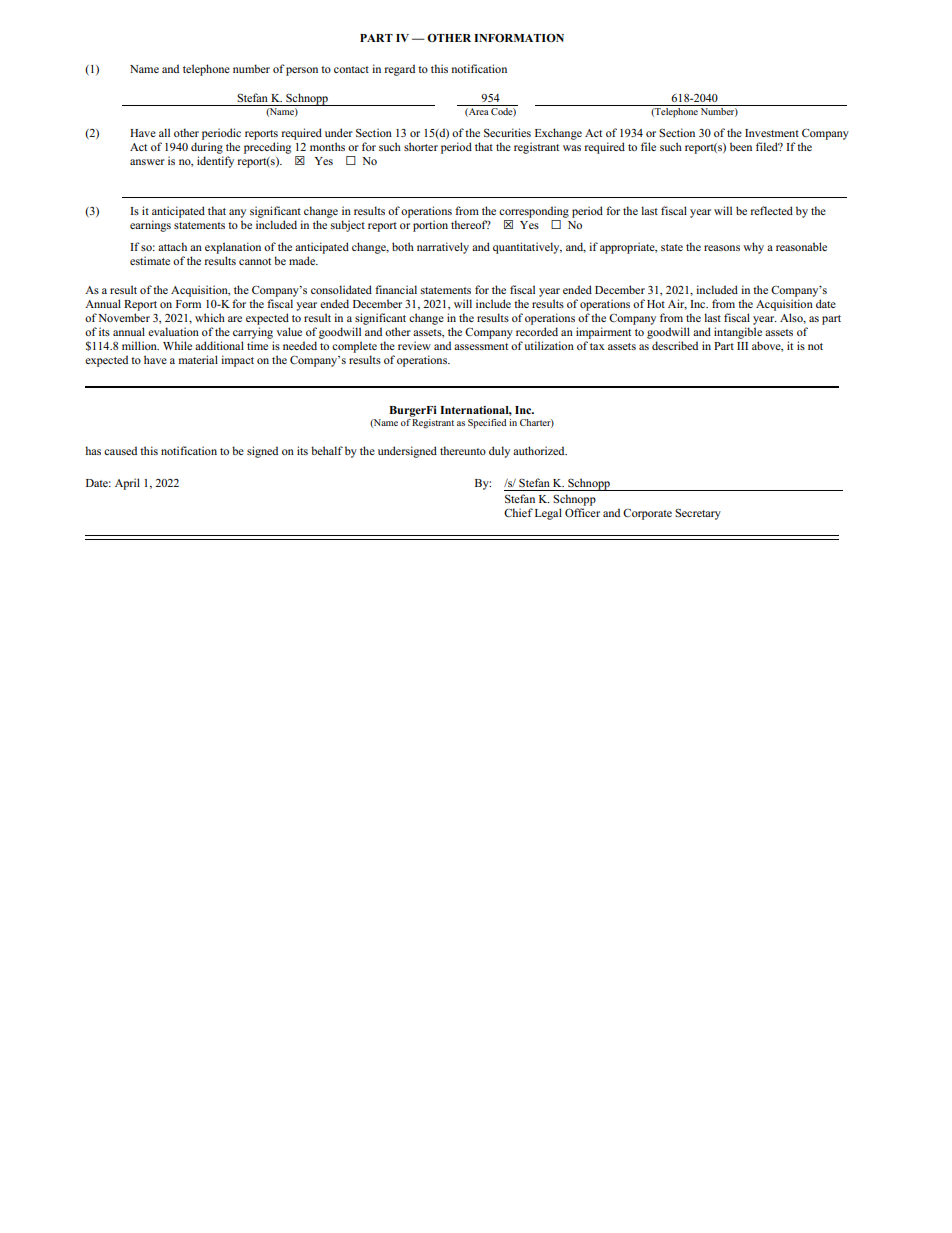 This screenshot has height=1233, width=952. What do you see at coordinates (400, 70) in the screenshot?
I see `regard` at bounding box center [400, 70].
